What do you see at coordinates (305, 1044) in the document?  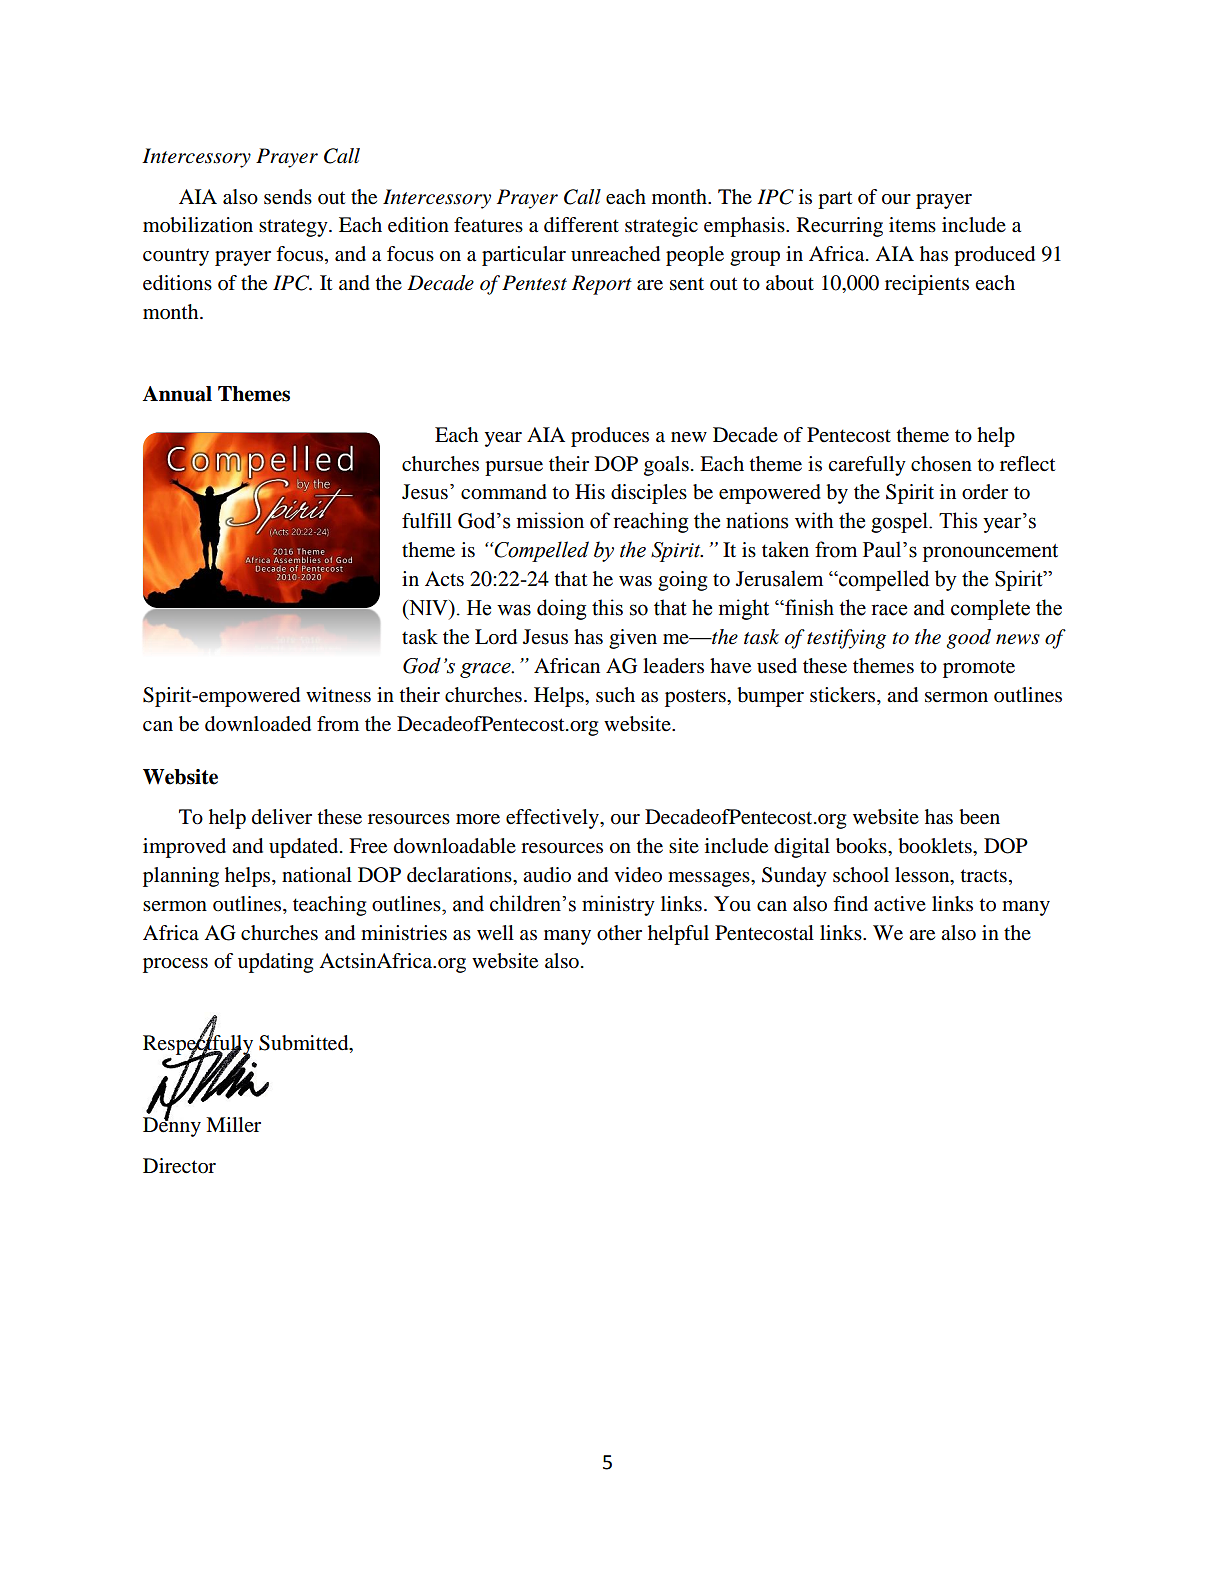 I see `Submitted` at bounding box center [305, 1044].
